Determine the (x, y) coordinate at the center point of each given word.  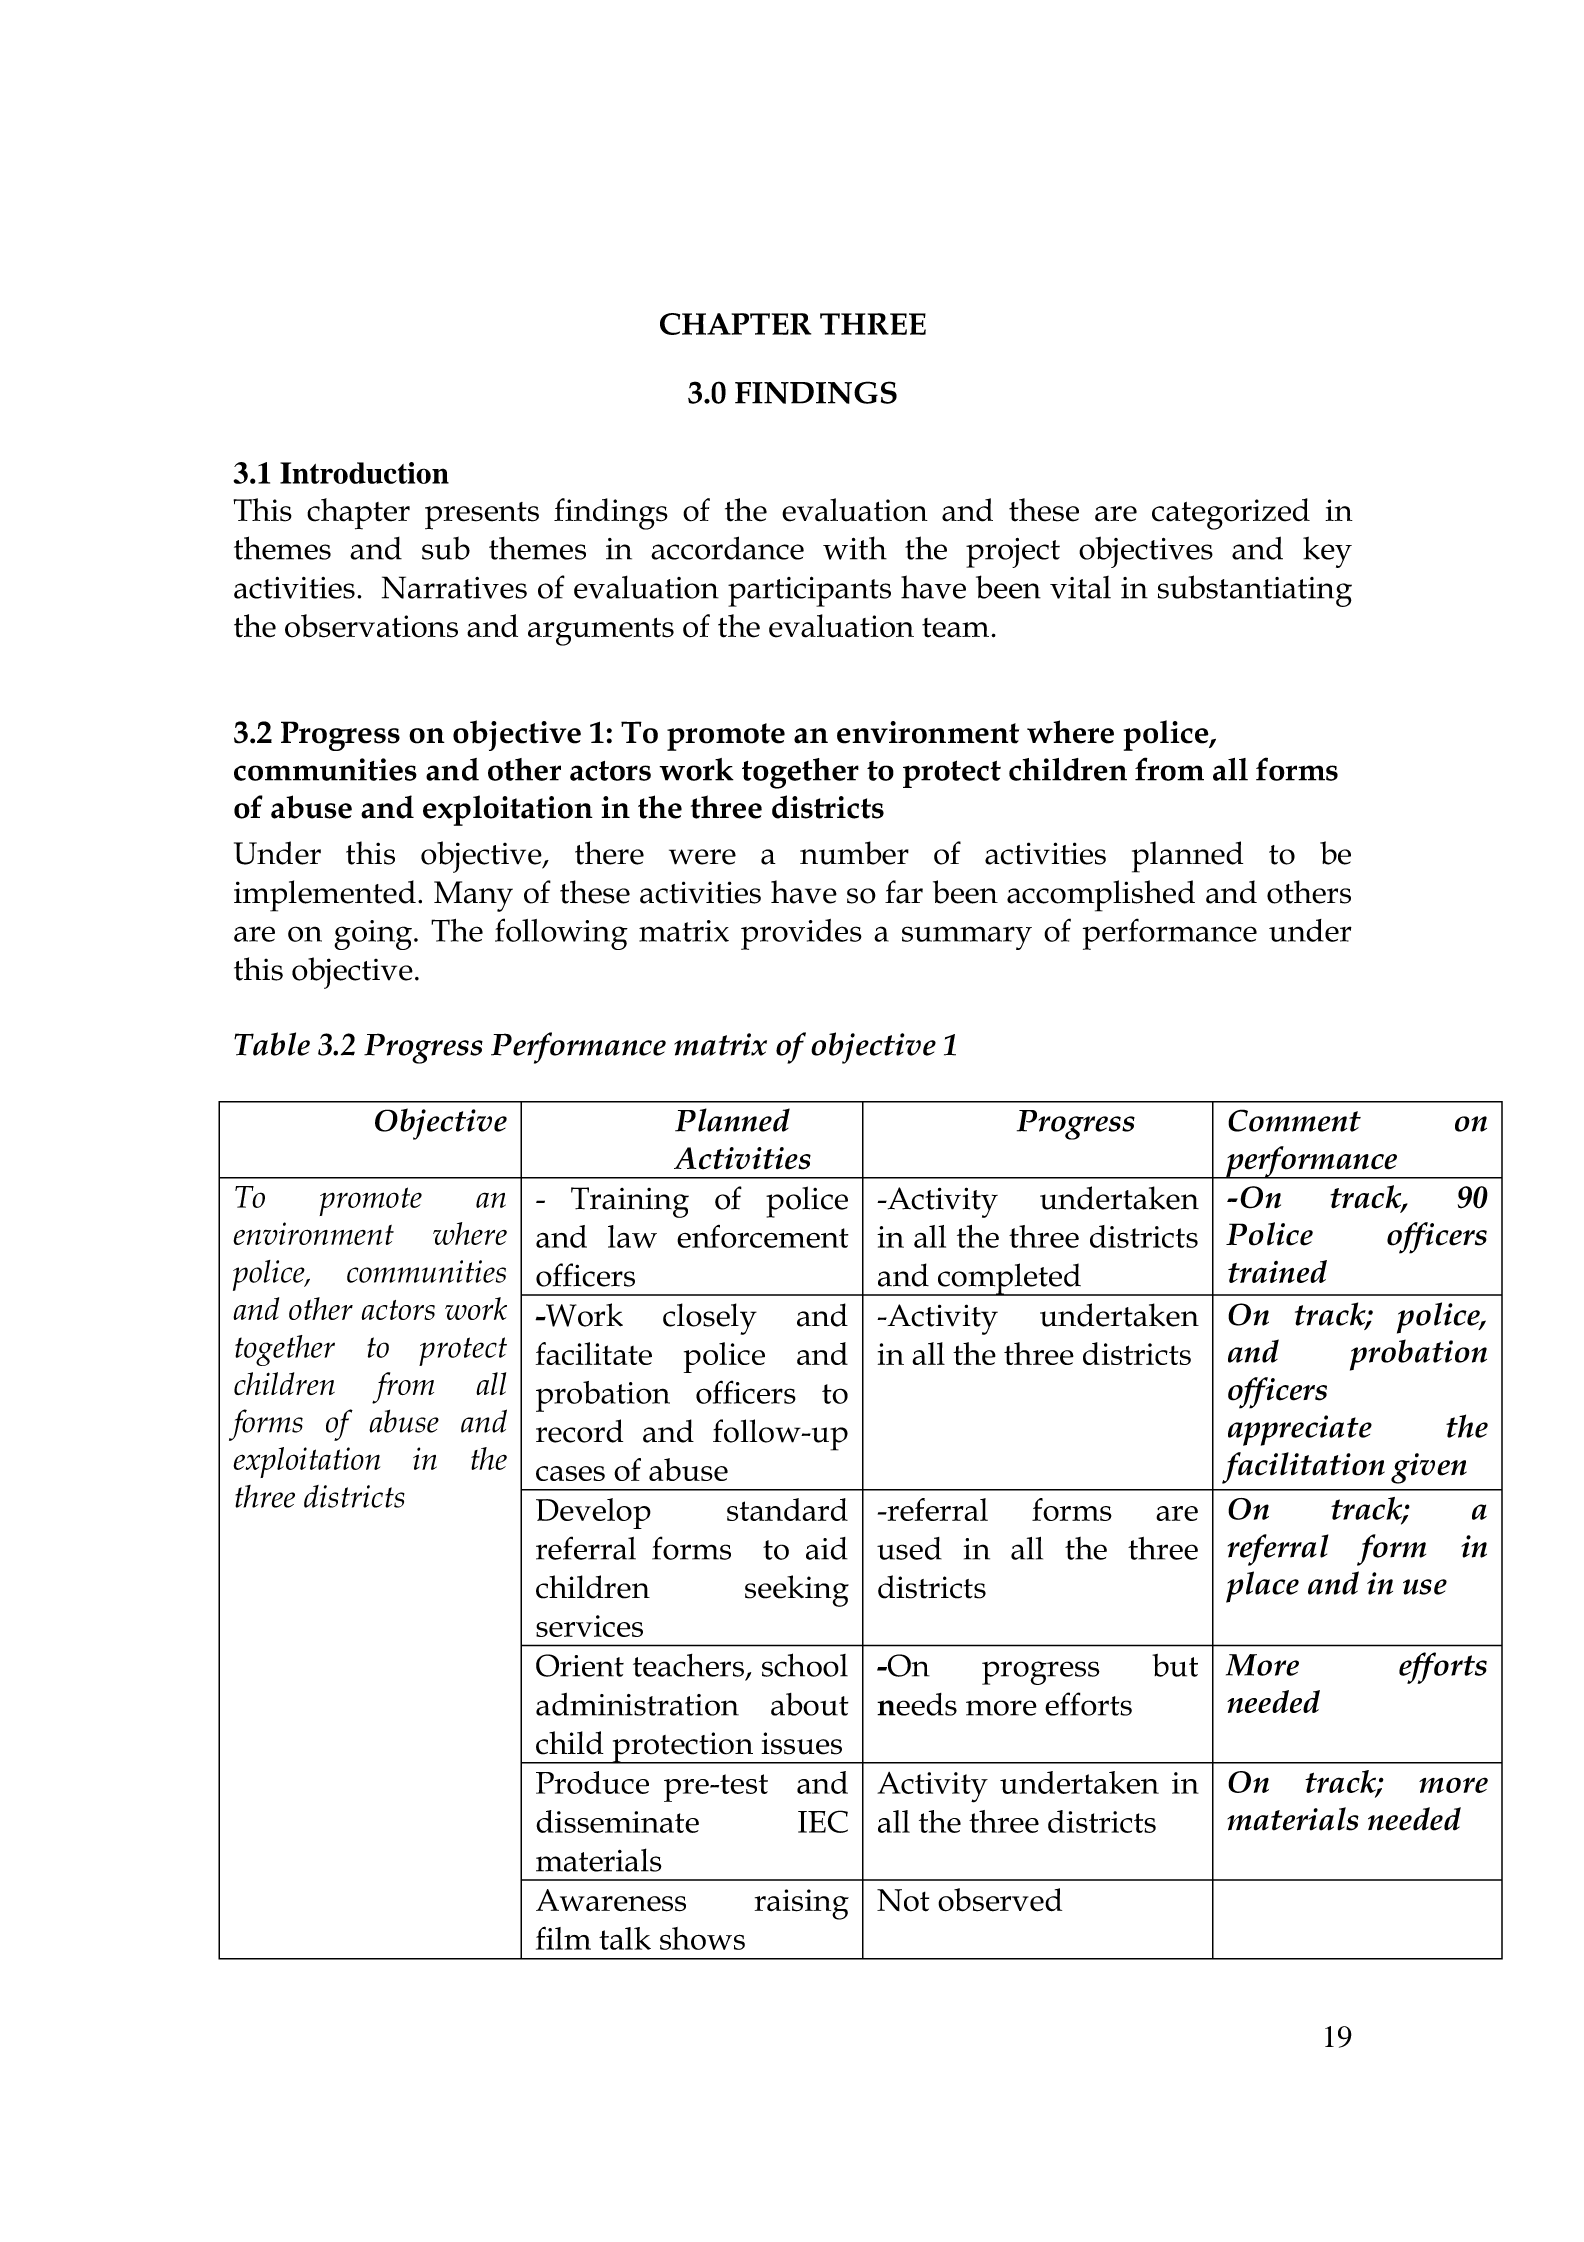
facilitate (594, 1353)
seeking (797, 1591)
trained (1277, 1271)
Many (473, 896)
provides (801, 934)
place (1262, 1587)
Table (272, 1044)
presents (482, 516)
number (854, 853)
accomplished (1101, 896)
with (855, 548)
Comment (1294, 1120)
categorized (1231, 514)
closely (710, 1319)
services (589, 1626)
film (563, 1938)
